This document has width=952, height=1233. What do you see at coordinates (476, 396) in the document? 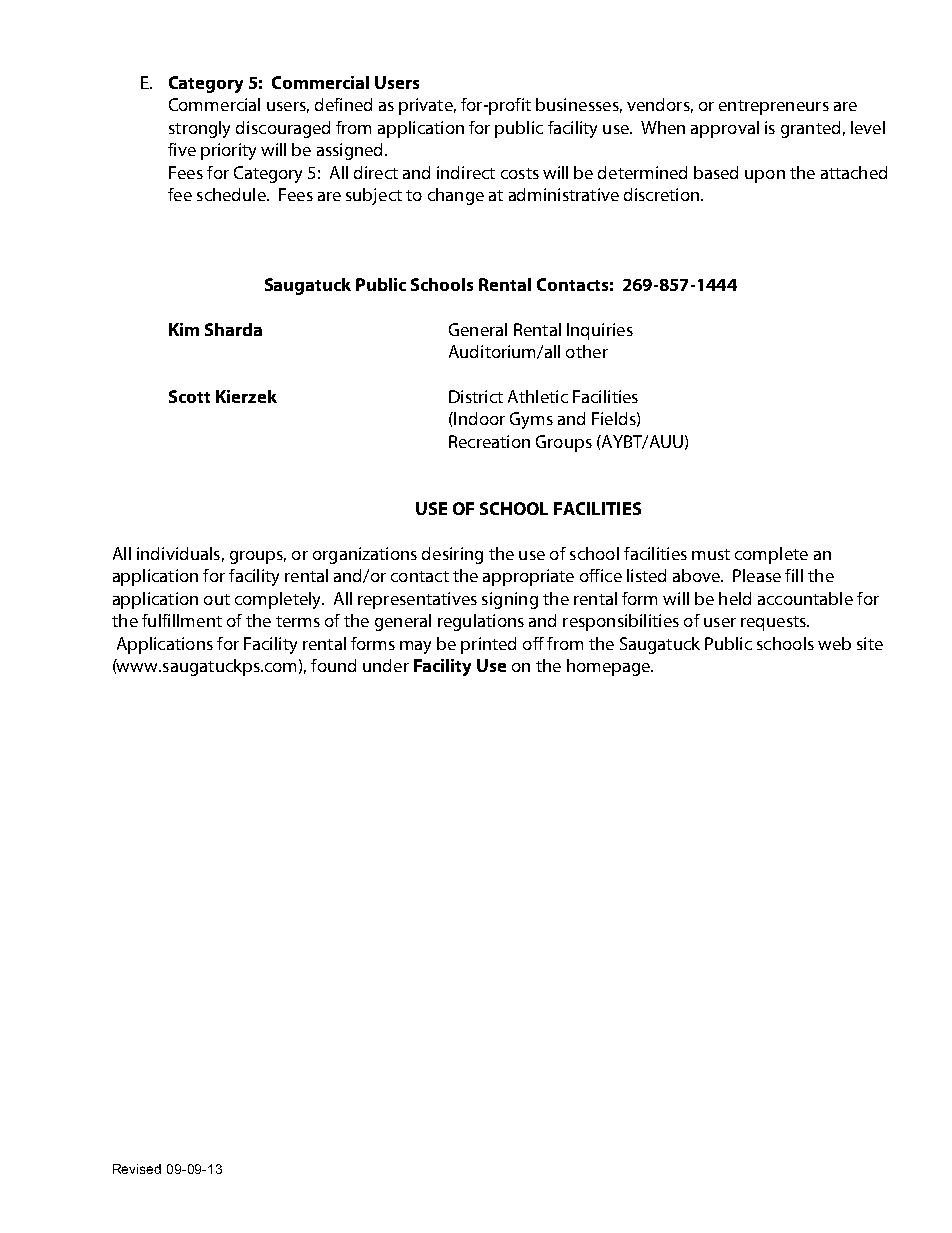
I see `District` at bounding box center [476, 396].
